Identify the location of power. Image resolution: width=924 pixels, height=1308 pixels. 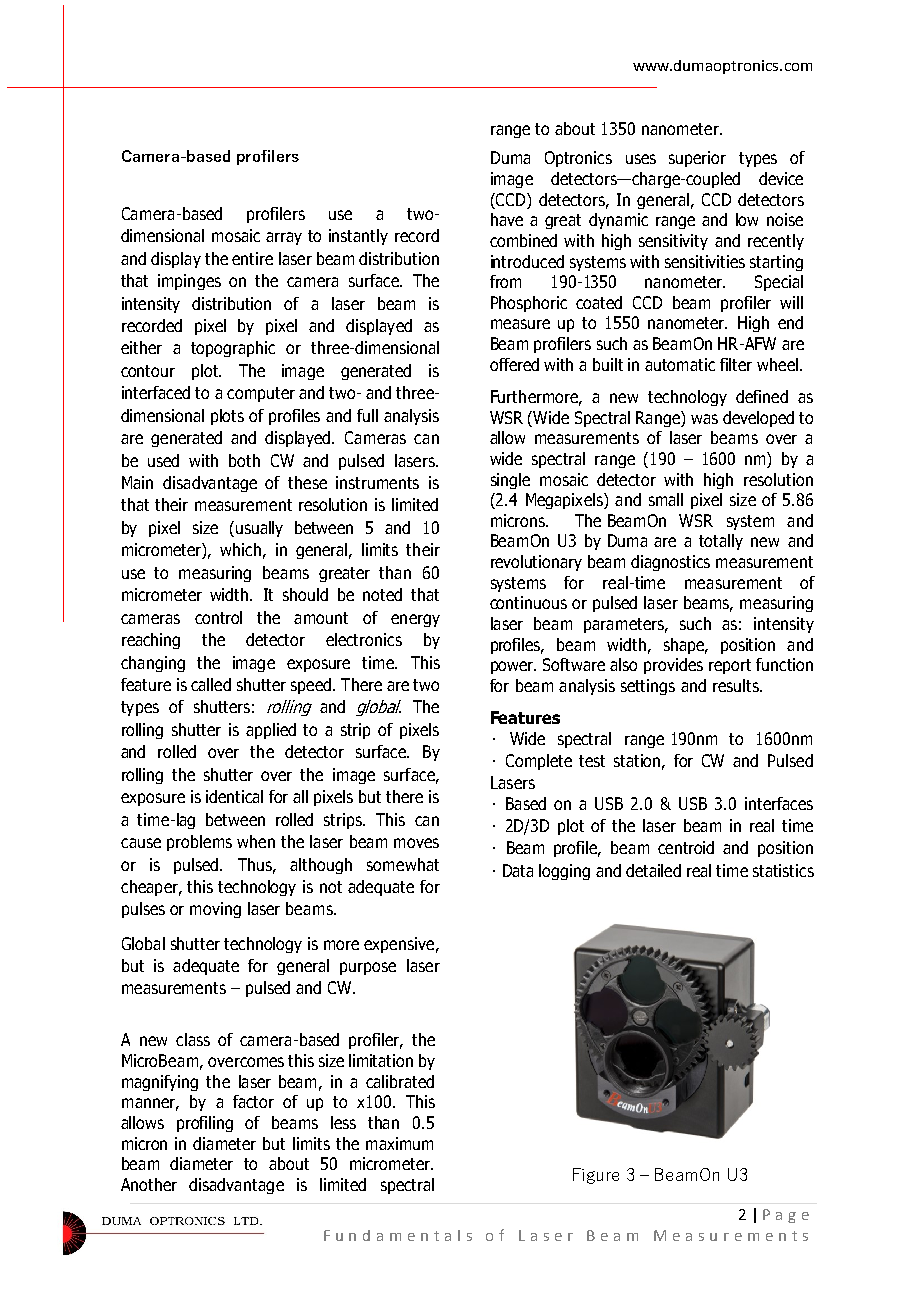
(513, 667).
